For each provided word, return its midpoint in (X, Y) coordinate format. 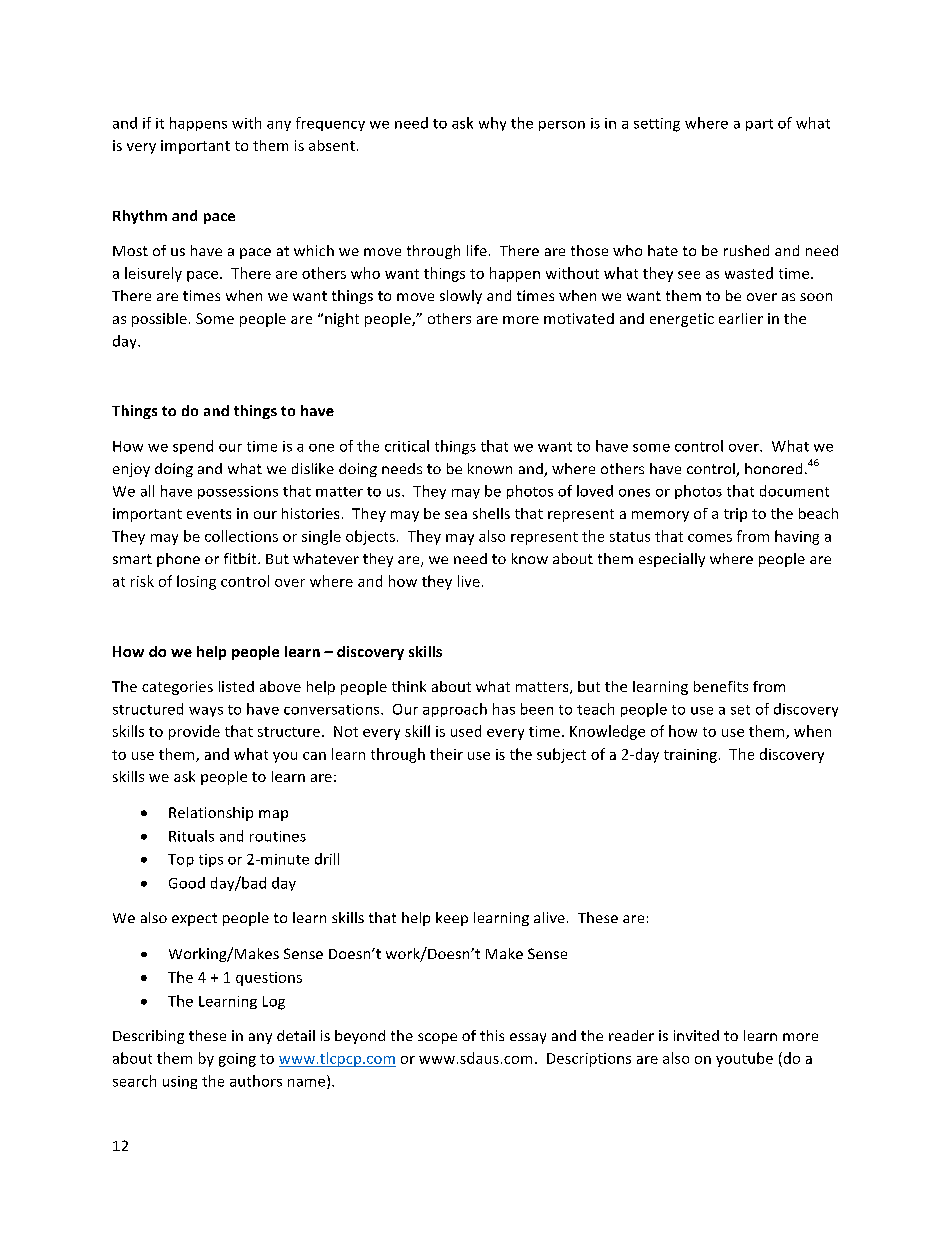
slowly (461, 297)
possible (159, 320)
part (759, 125)
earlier (741, 318)
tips (211, 860)
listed (236, 686)
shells (491, 513)
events (209, 514)
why (492, 124)
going (237, 1060)
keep (452, 919)
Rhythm (140, 217)
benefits (721, 686)
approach (455, 710)
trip (735, 515)
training (690, 756)
